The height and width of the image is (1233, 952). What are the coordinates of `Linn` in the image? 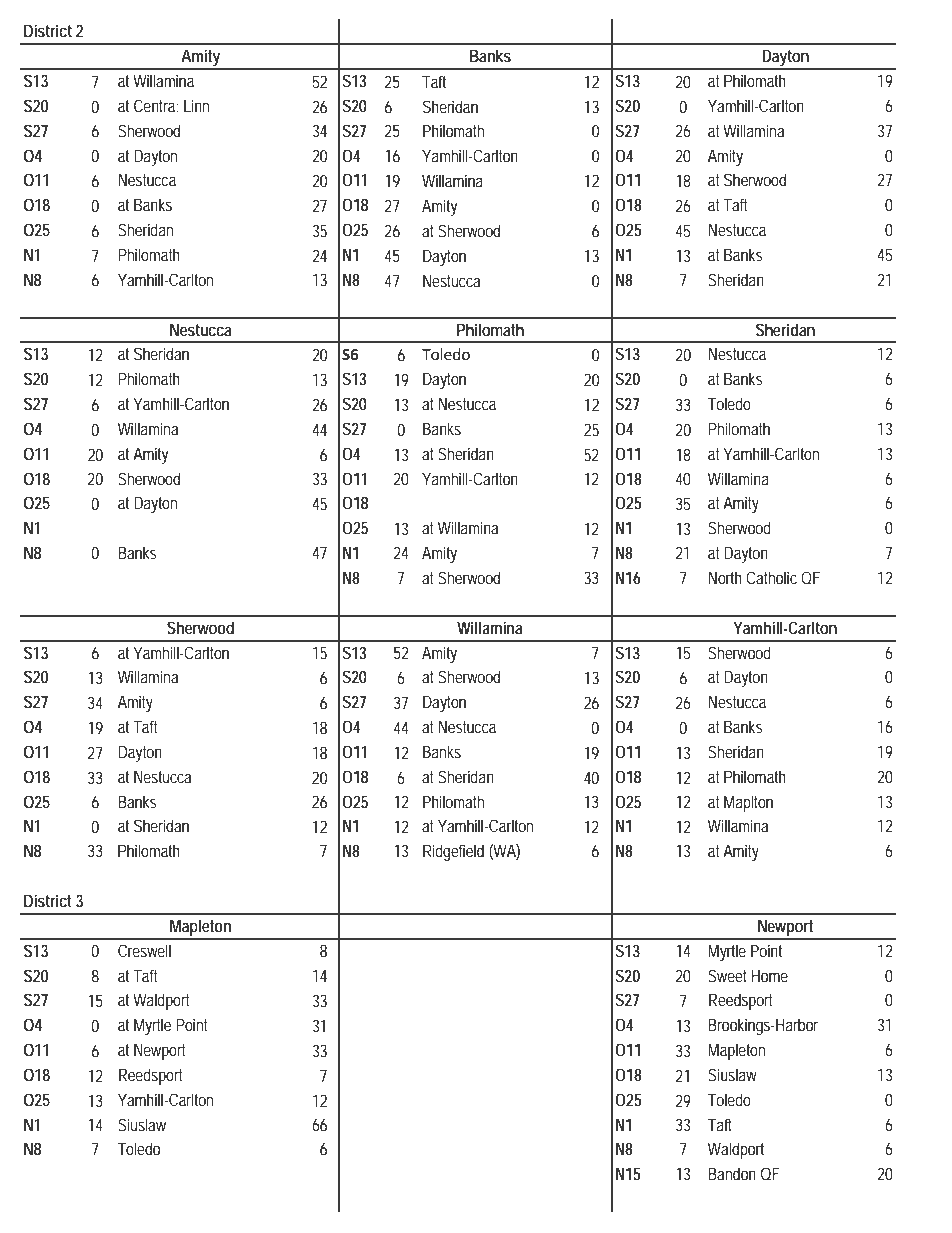 It's located at (196, 105).
